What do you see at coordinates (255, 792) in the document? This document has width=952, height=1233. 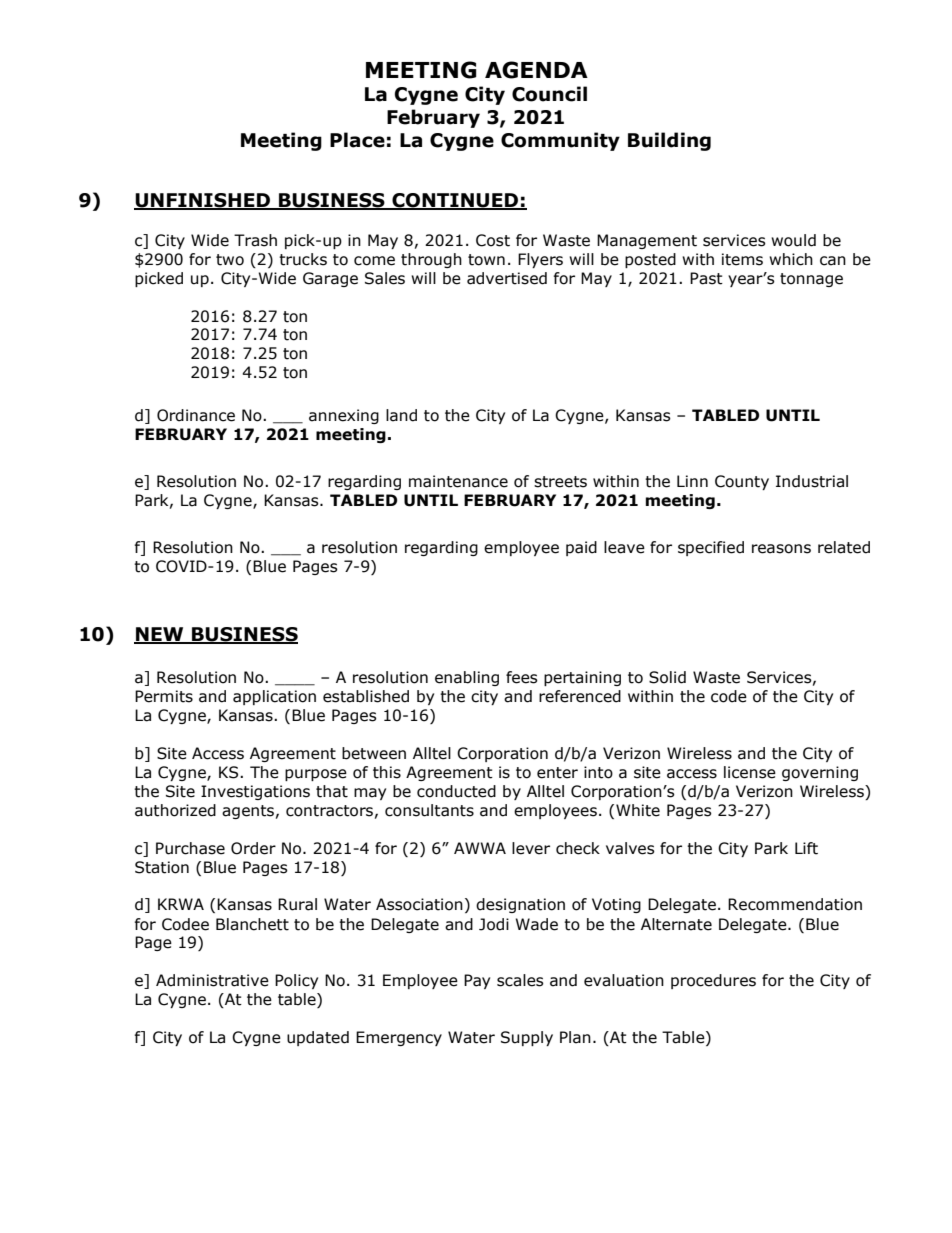 I see `Investigations` at bounding box center [255, 792].
